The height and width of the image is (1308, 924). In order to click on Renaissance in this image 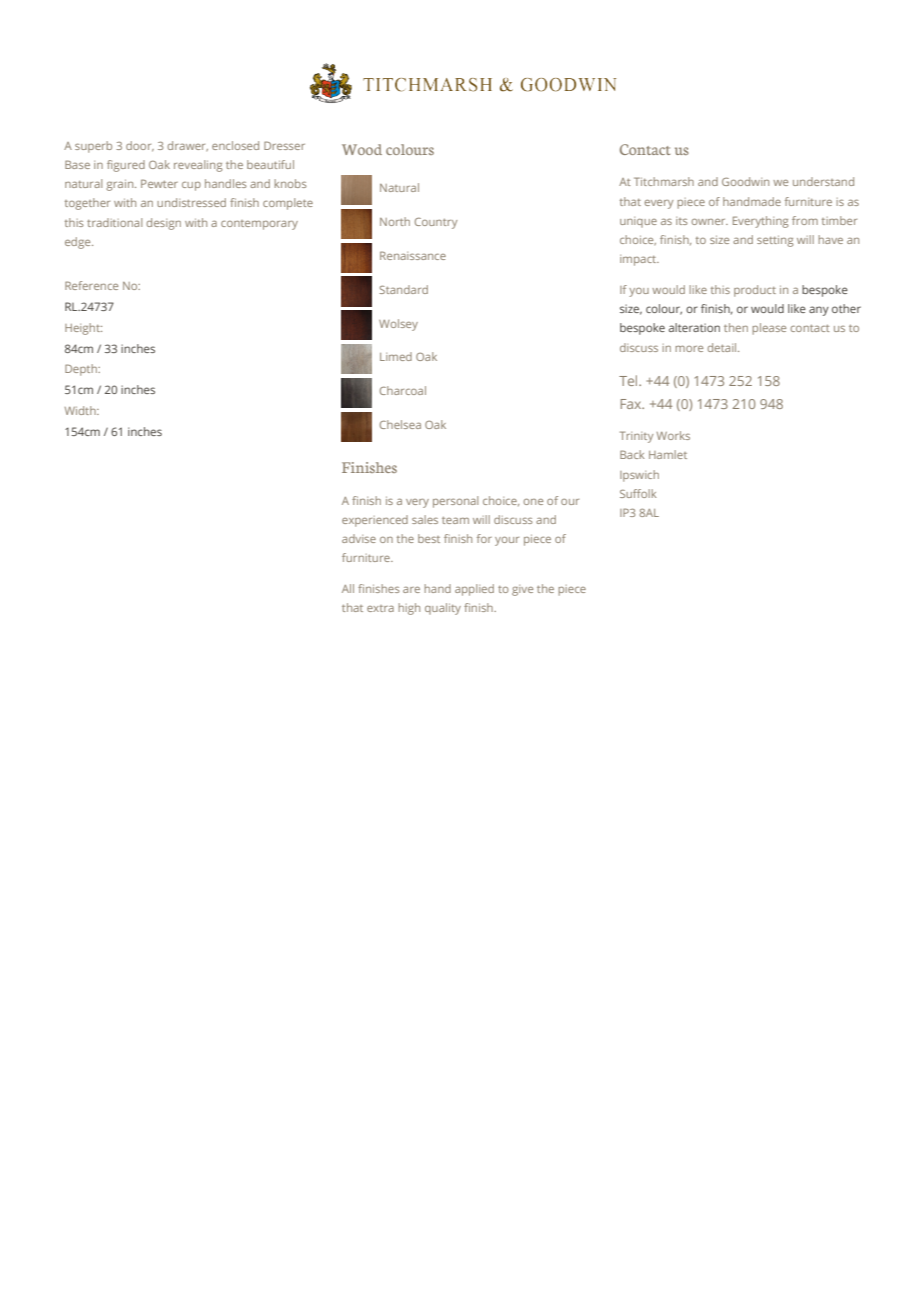, I will do `click(413, 255)`.
